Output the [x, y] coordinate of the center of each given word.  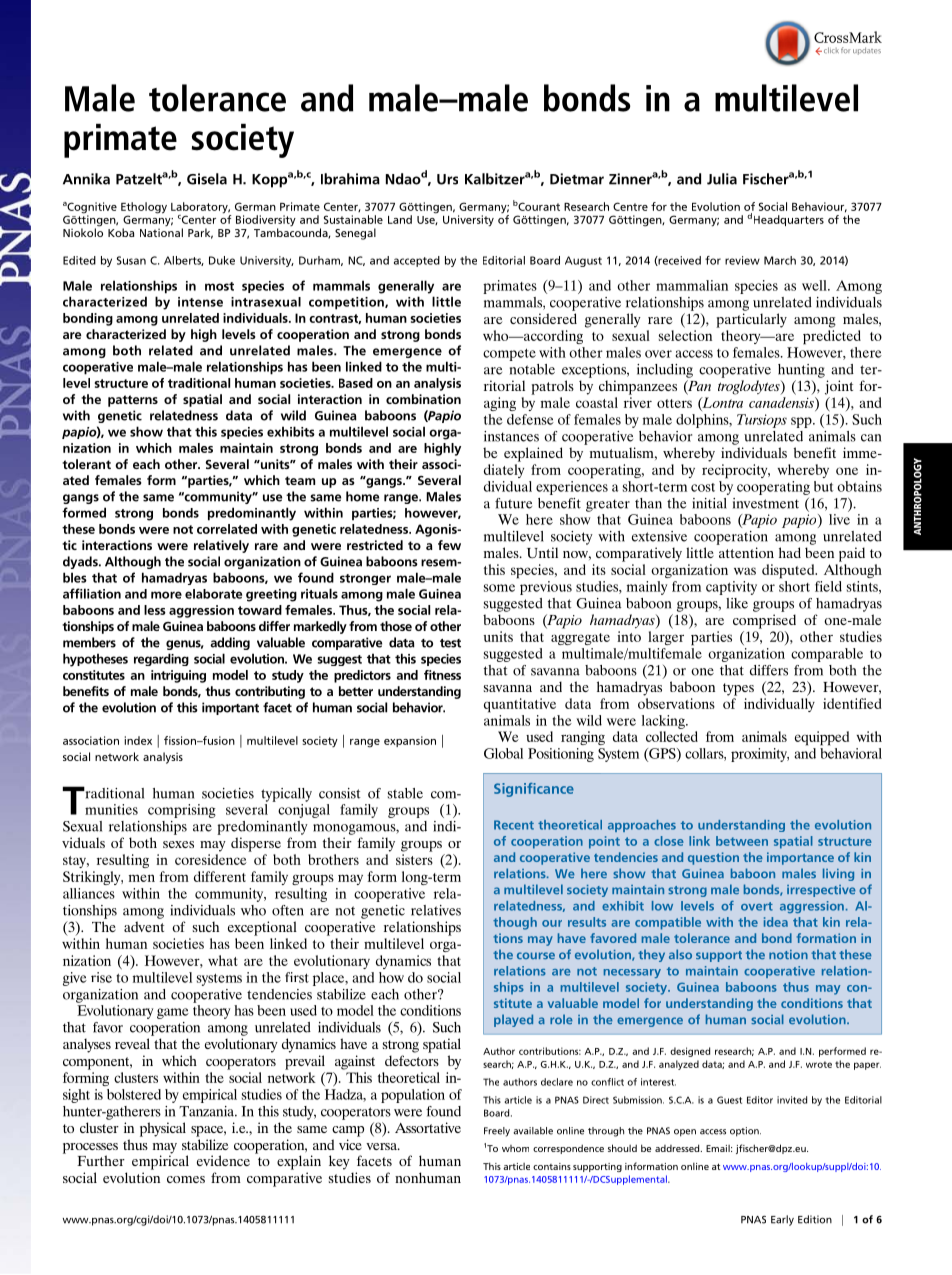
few [449, 545]
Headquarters [789, 220]
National [161, 232]
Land [400, 219]
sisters [414, 859]
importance [800, 858]
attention [746, 552]
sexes [178, 844]
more [166, 595]
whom [515, 1148]
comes [186, 1179]
